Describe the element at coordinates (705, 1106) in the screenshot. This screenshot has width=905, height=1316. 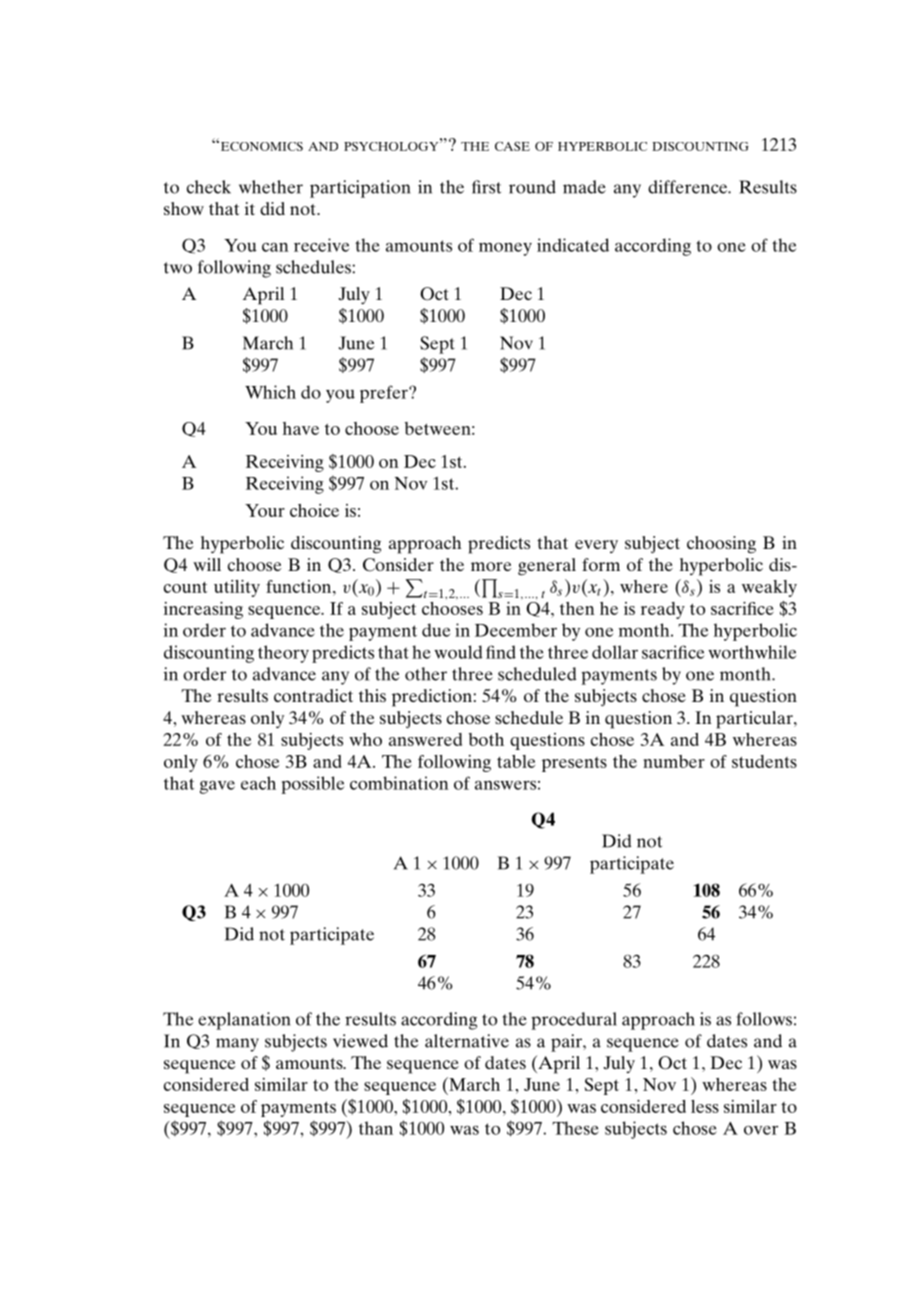
I see `less` at that location.
